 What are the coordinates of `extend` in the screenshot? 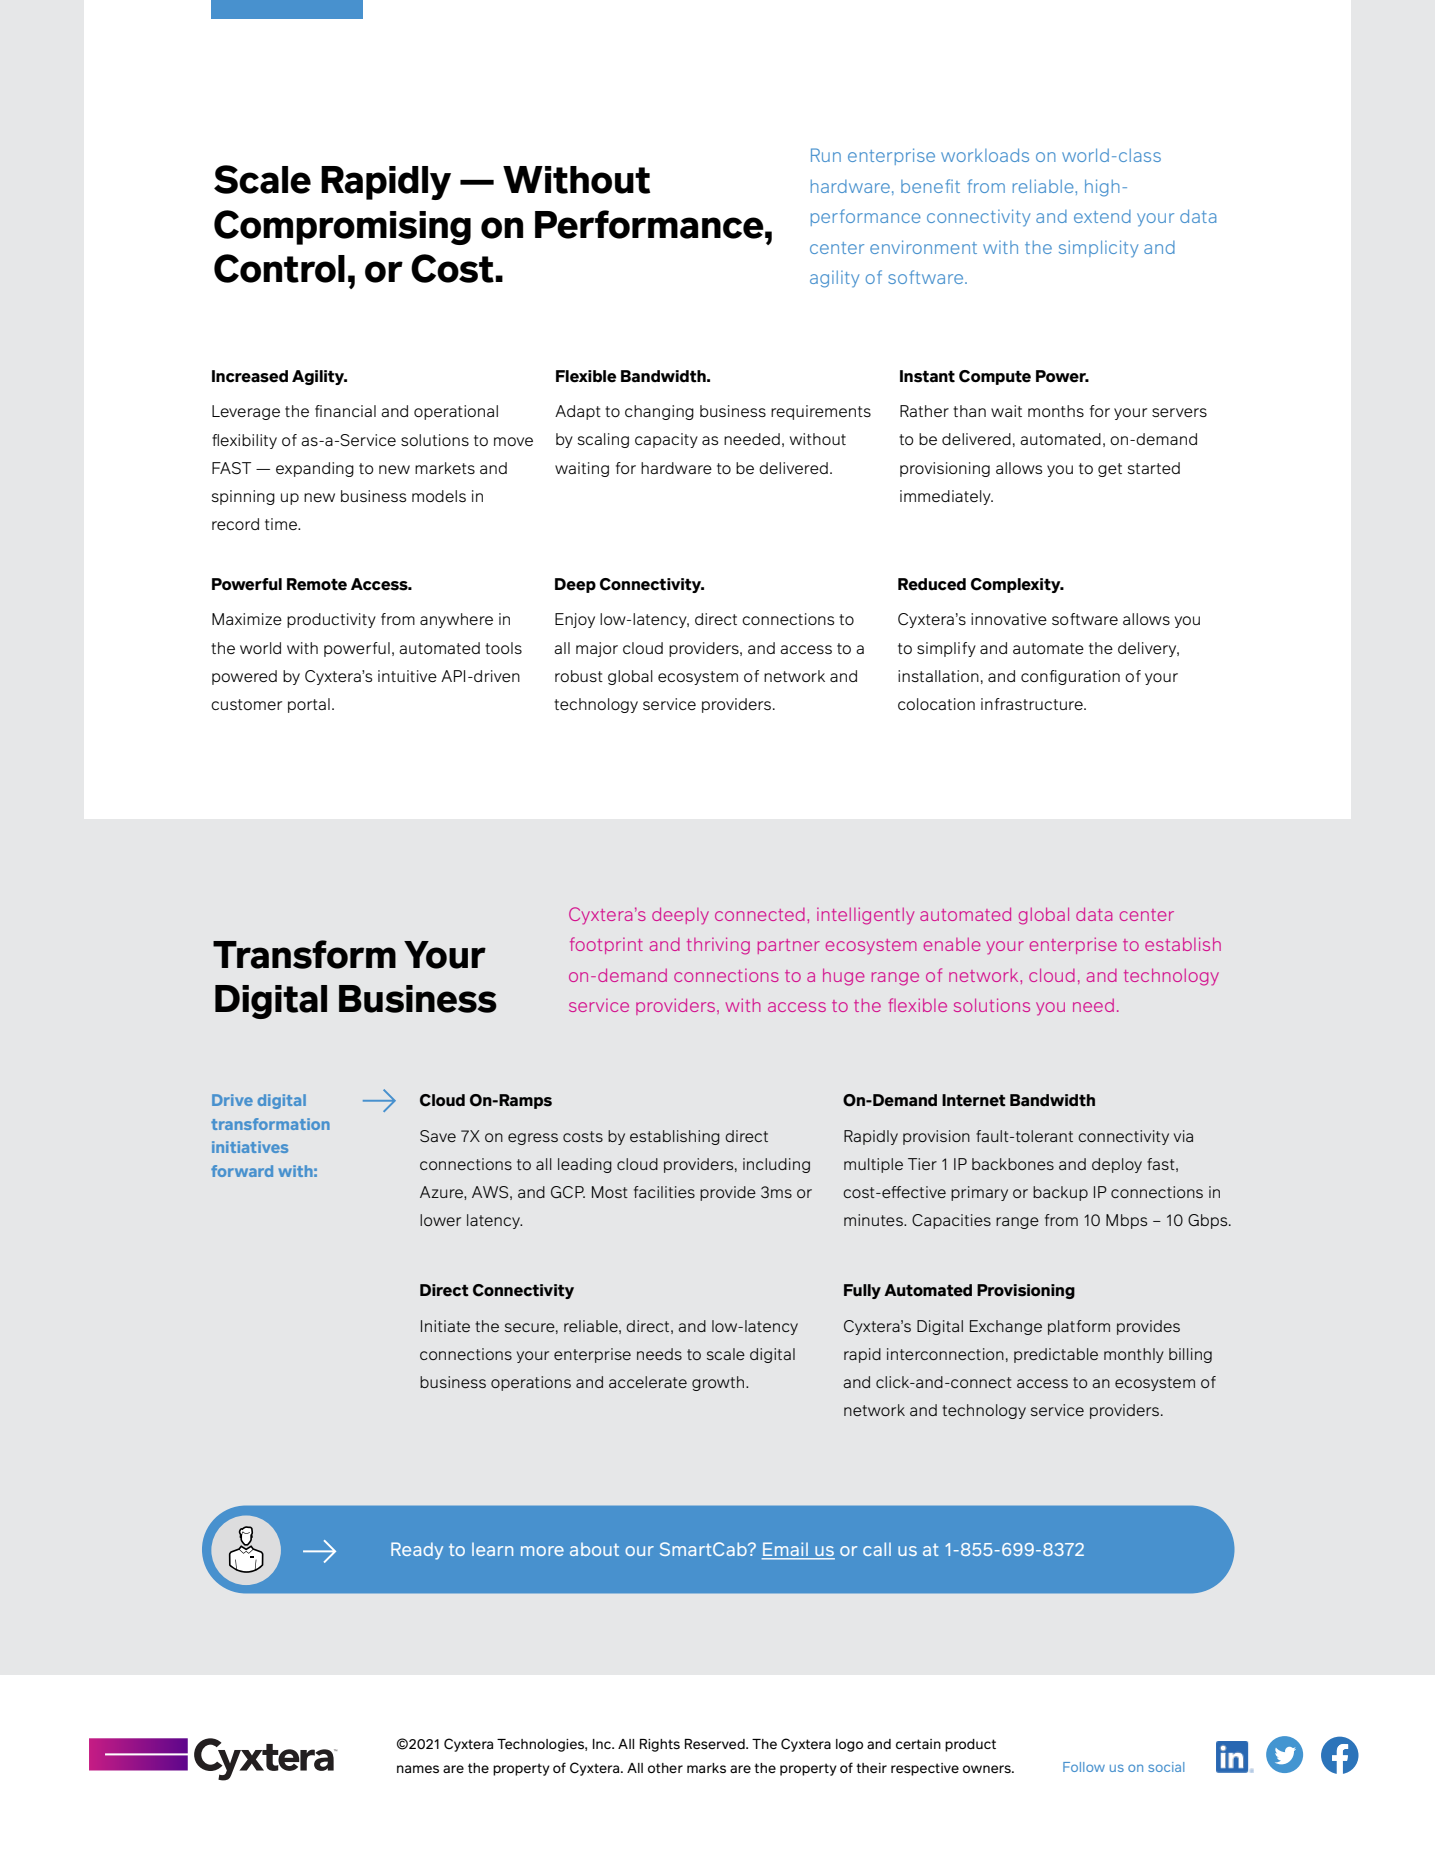 It's located at (1102, 216).
